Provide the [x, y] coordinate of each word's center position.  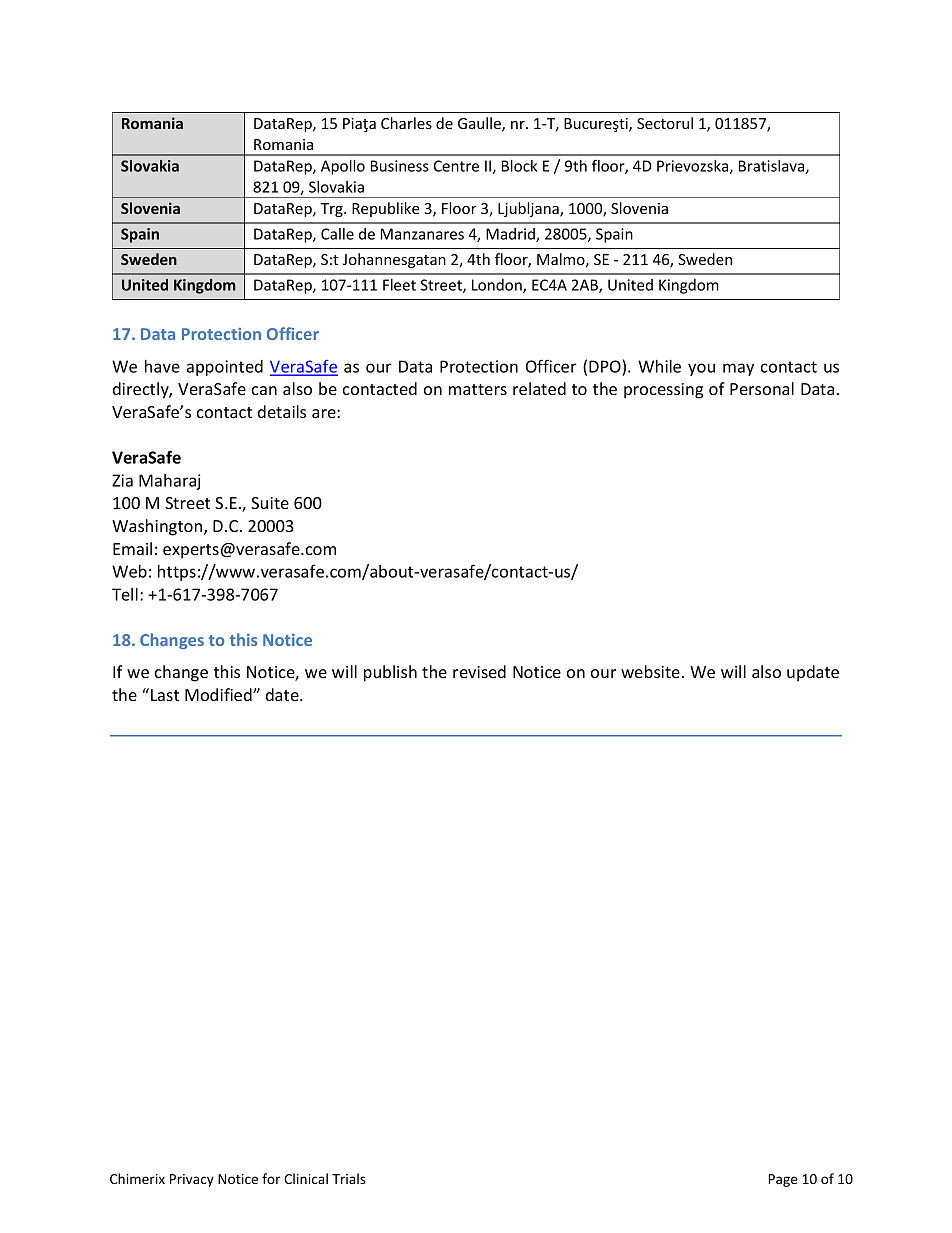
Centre [456, 166]
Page [782, 1180]
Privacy [192, 1180]
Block [519, 166]
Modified [219, 694]
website [650, 671]
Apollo [343, 167]
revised [479, 671]
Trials [349, 1178]
